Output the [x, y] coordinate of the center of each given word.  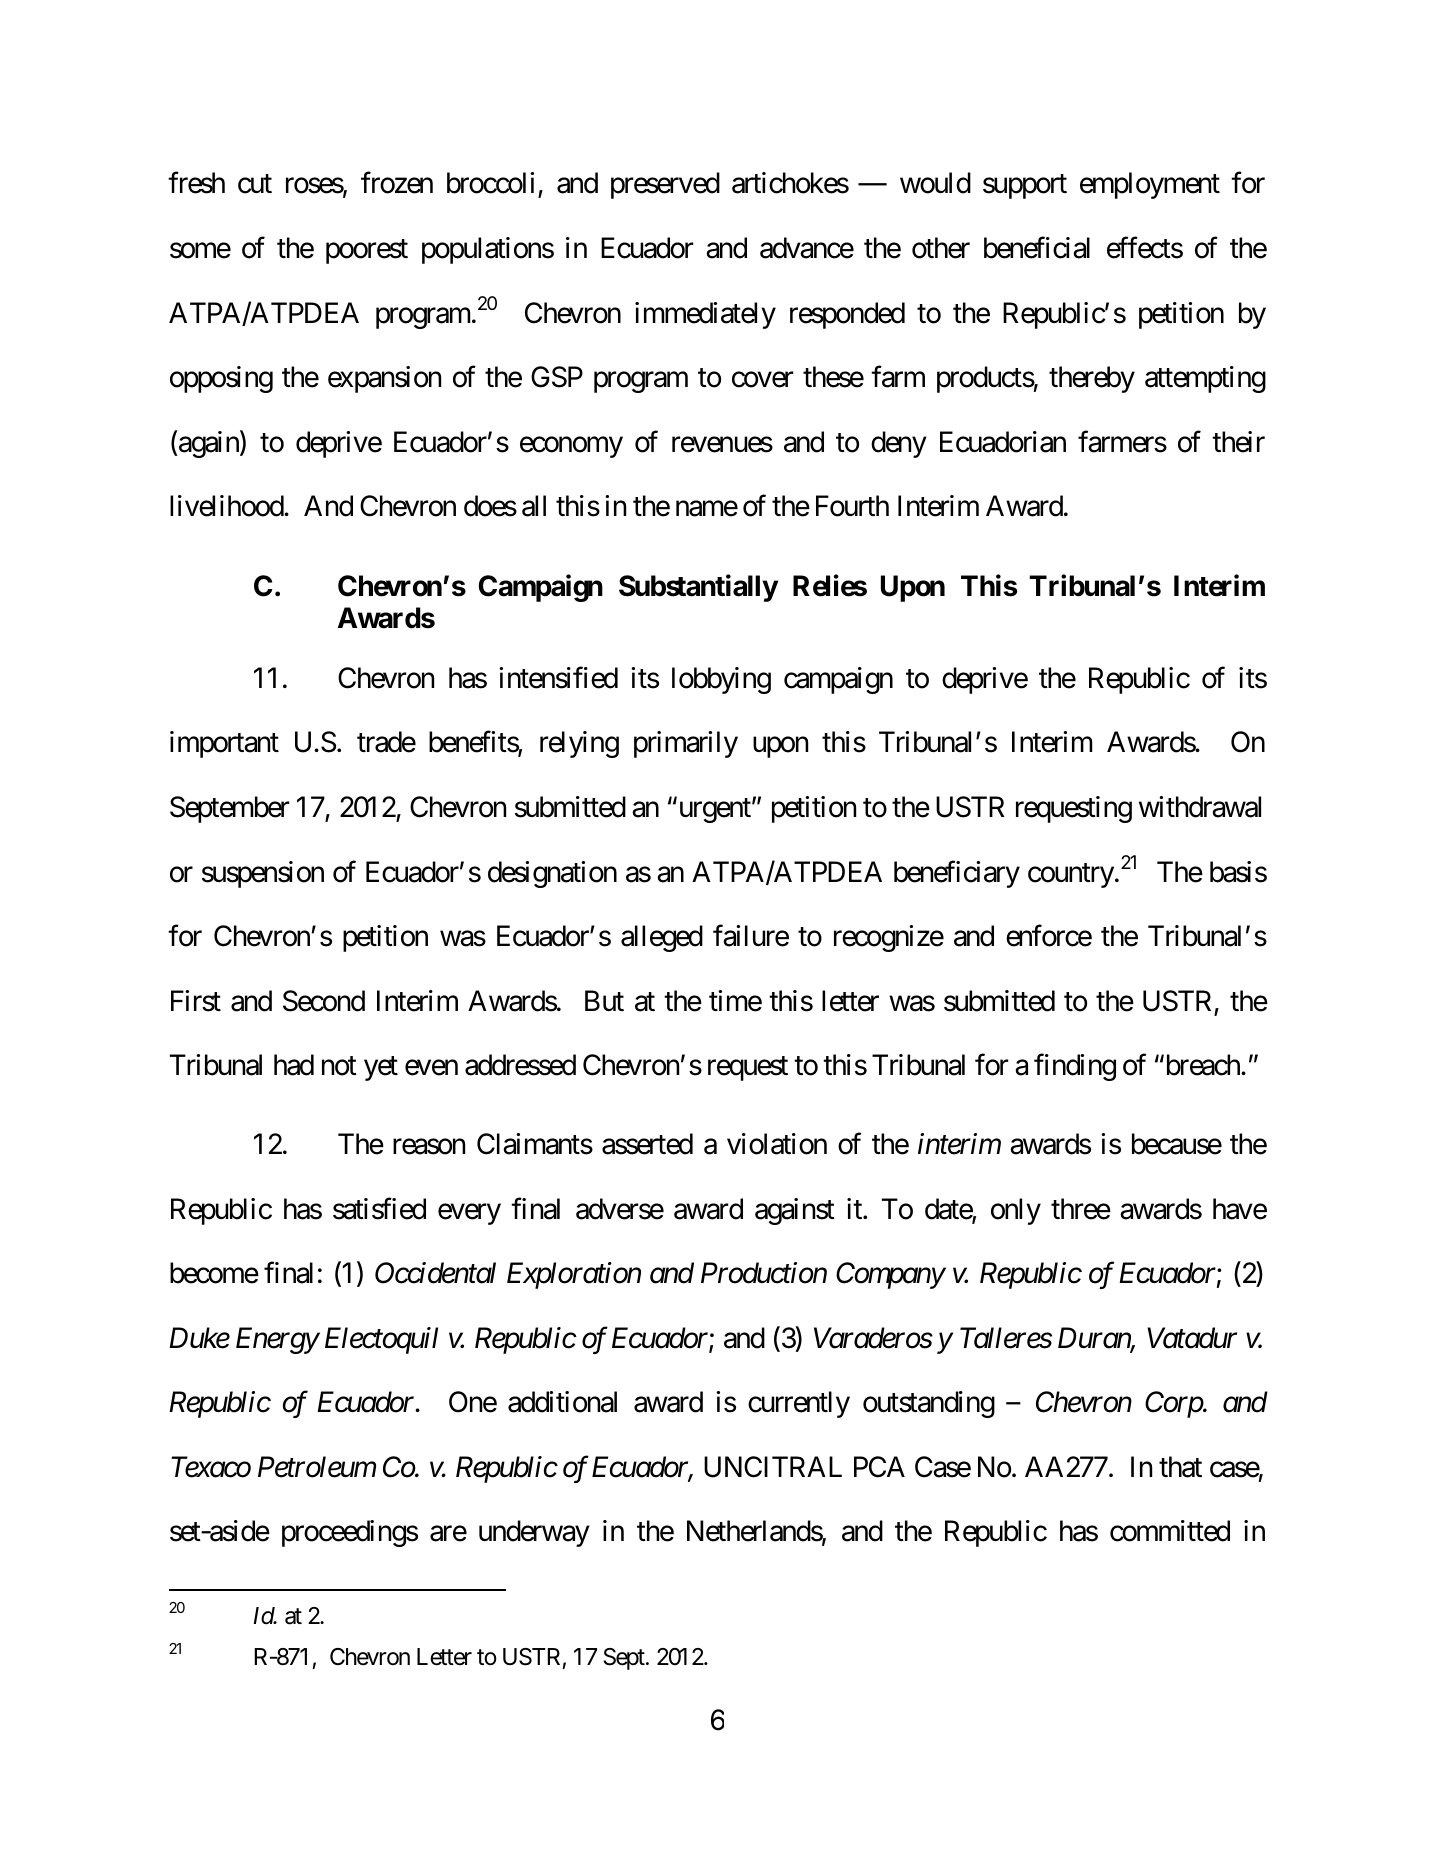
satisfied [379, 1208]
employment [1150, 185]
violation [777, 1144]
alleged [662, 938]
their [1238, 442]
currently [799, 1404]
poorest [367, 252]
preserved [665, 185]
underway [534, 1533]
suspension [263, 874]
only [1016, 1211]
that [1180, 1467]
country [1071, 875]
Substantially [698, 588]
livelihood [227, 506]
